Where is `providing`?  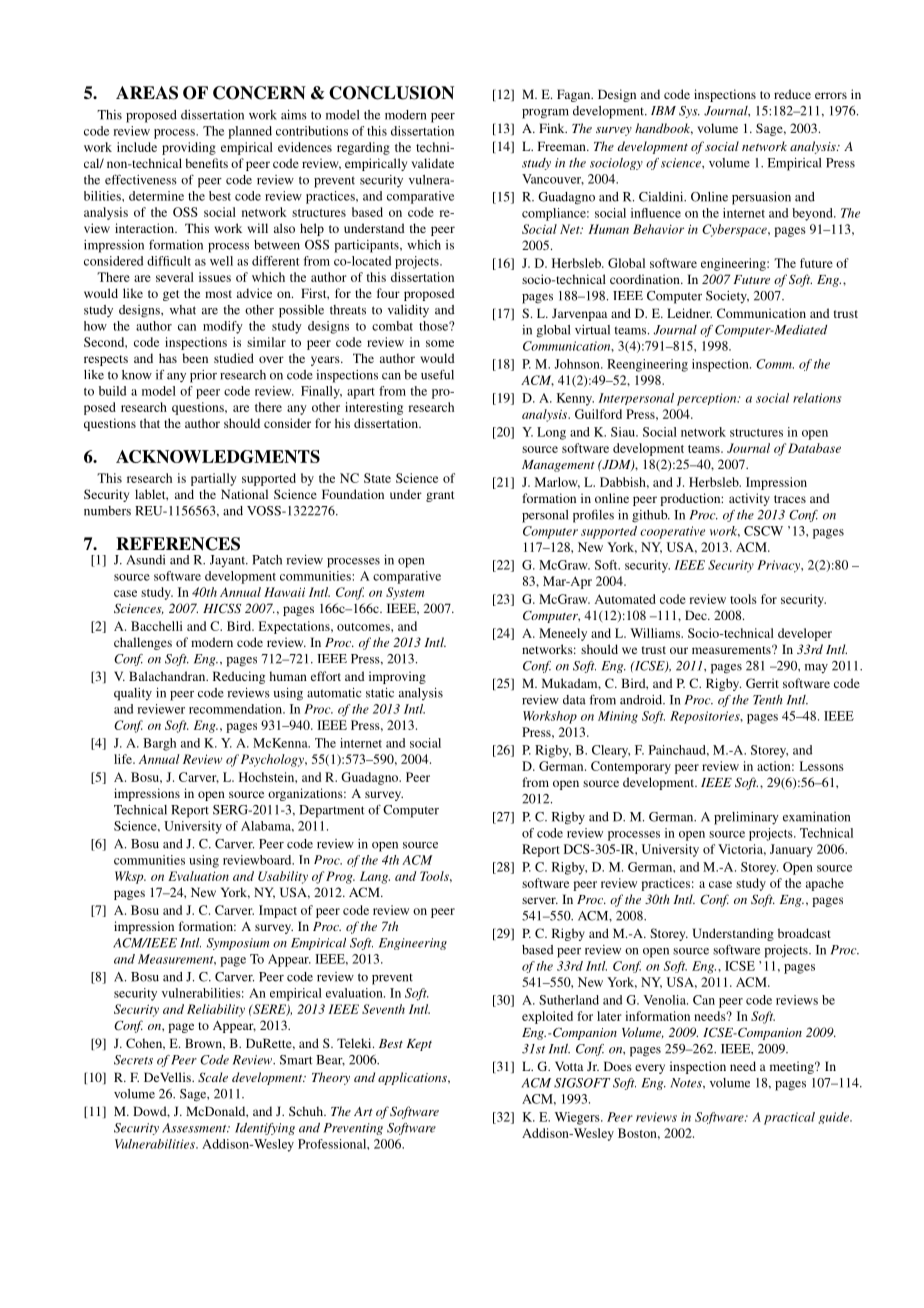
providing is located at coordinates (189, 148).
